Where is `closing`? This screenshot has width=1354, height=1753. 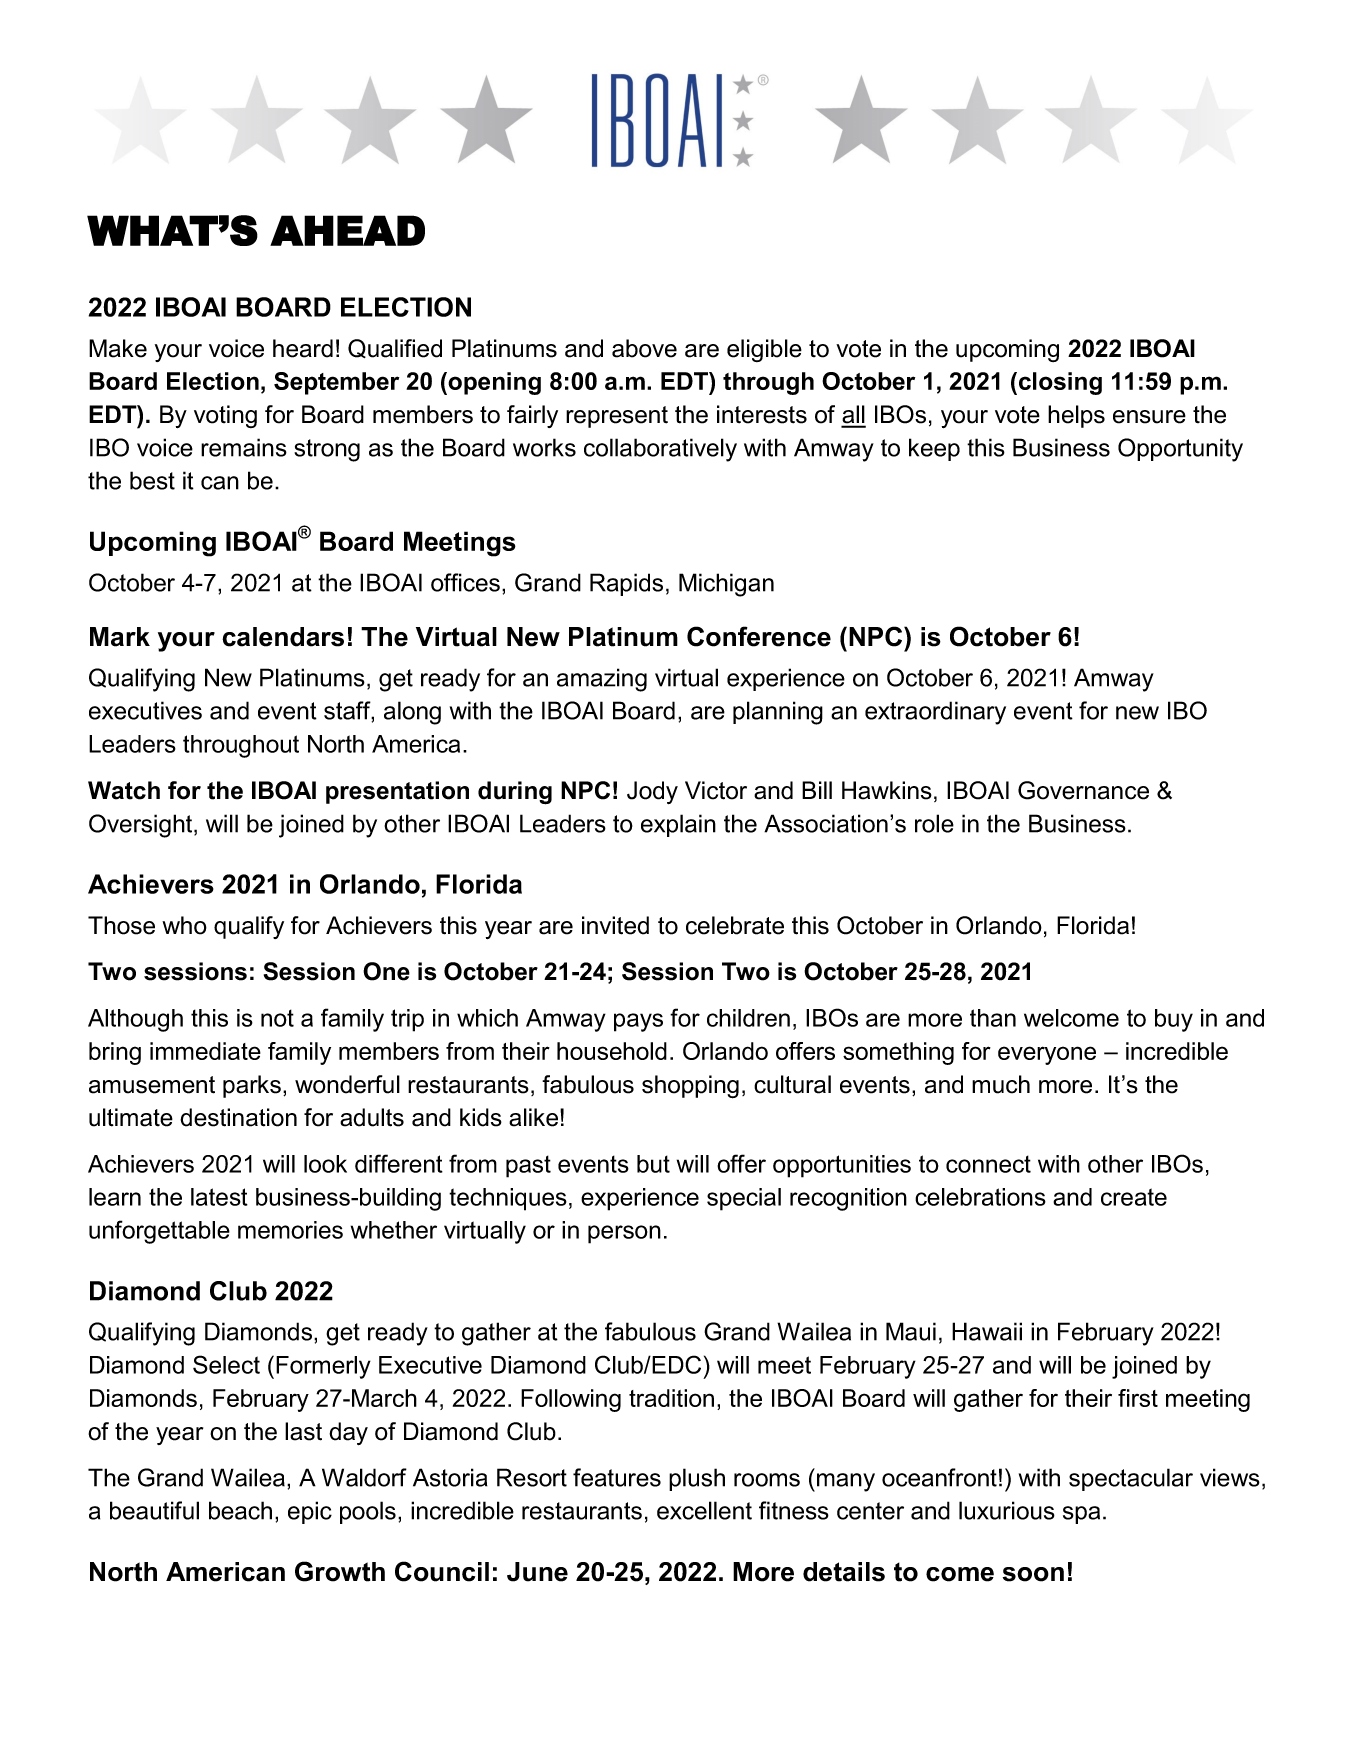
closing is located at coordinates (1060, 383).
